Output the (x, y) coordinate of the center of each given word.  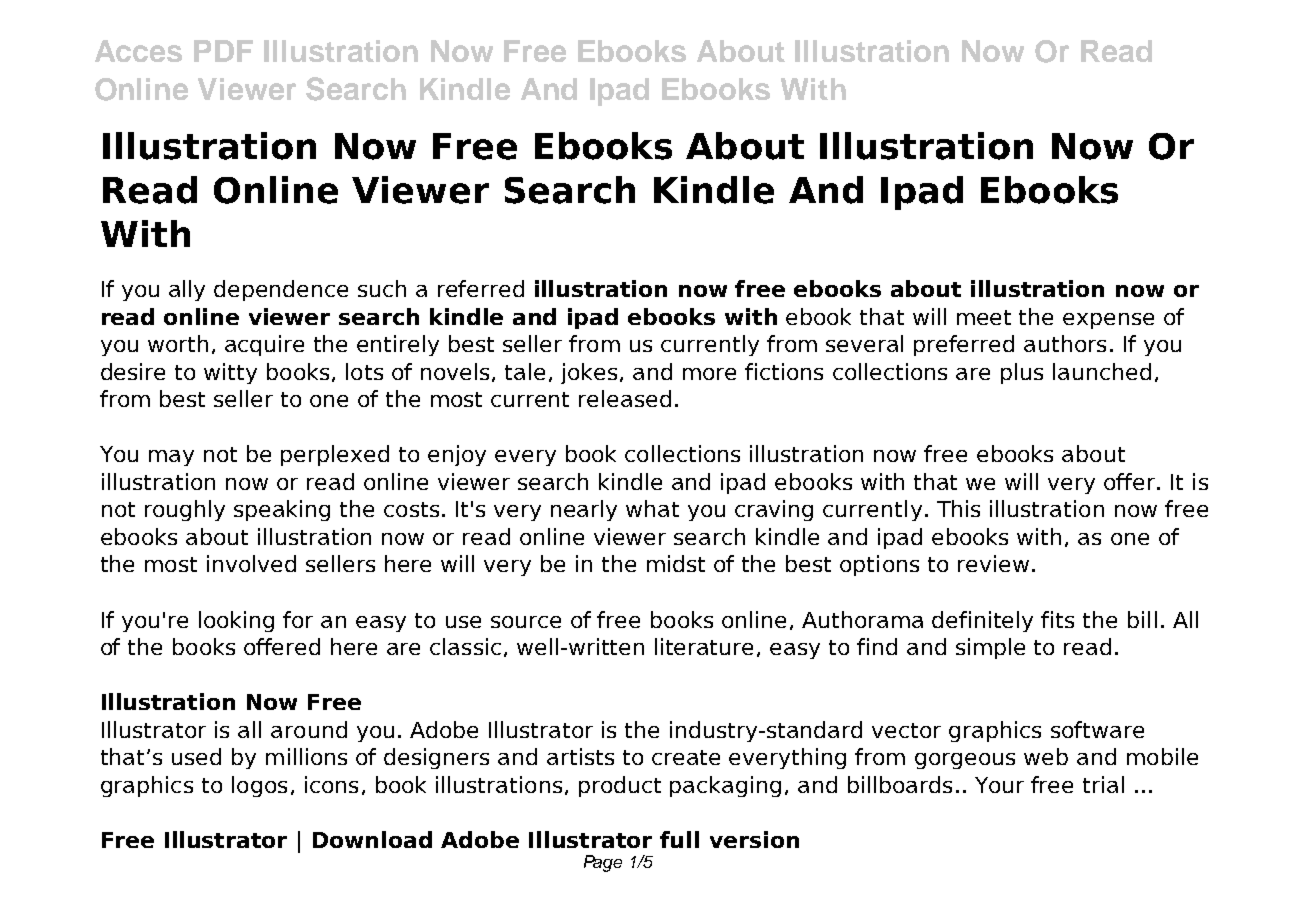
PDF (223, 51)
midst (676, 563)
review (993, 563)
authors (1065, 343)
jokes (589, 373)
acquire (264, 345)
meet (984, 317)
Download (372, 839)
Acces (138, 51)
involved (251, 563)
